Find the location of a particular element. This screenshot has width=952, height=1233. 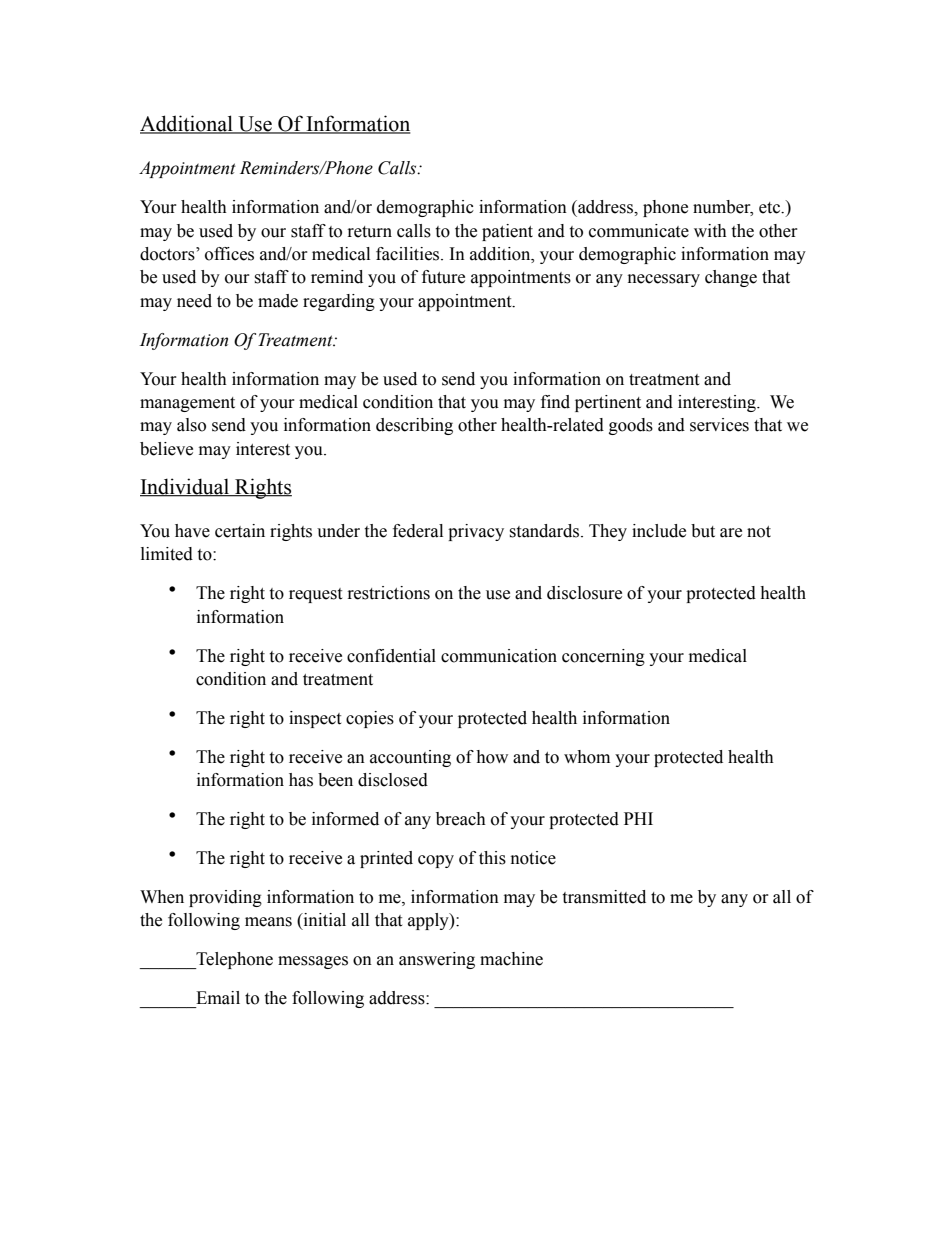

services is located at coordinates (719, 425).
